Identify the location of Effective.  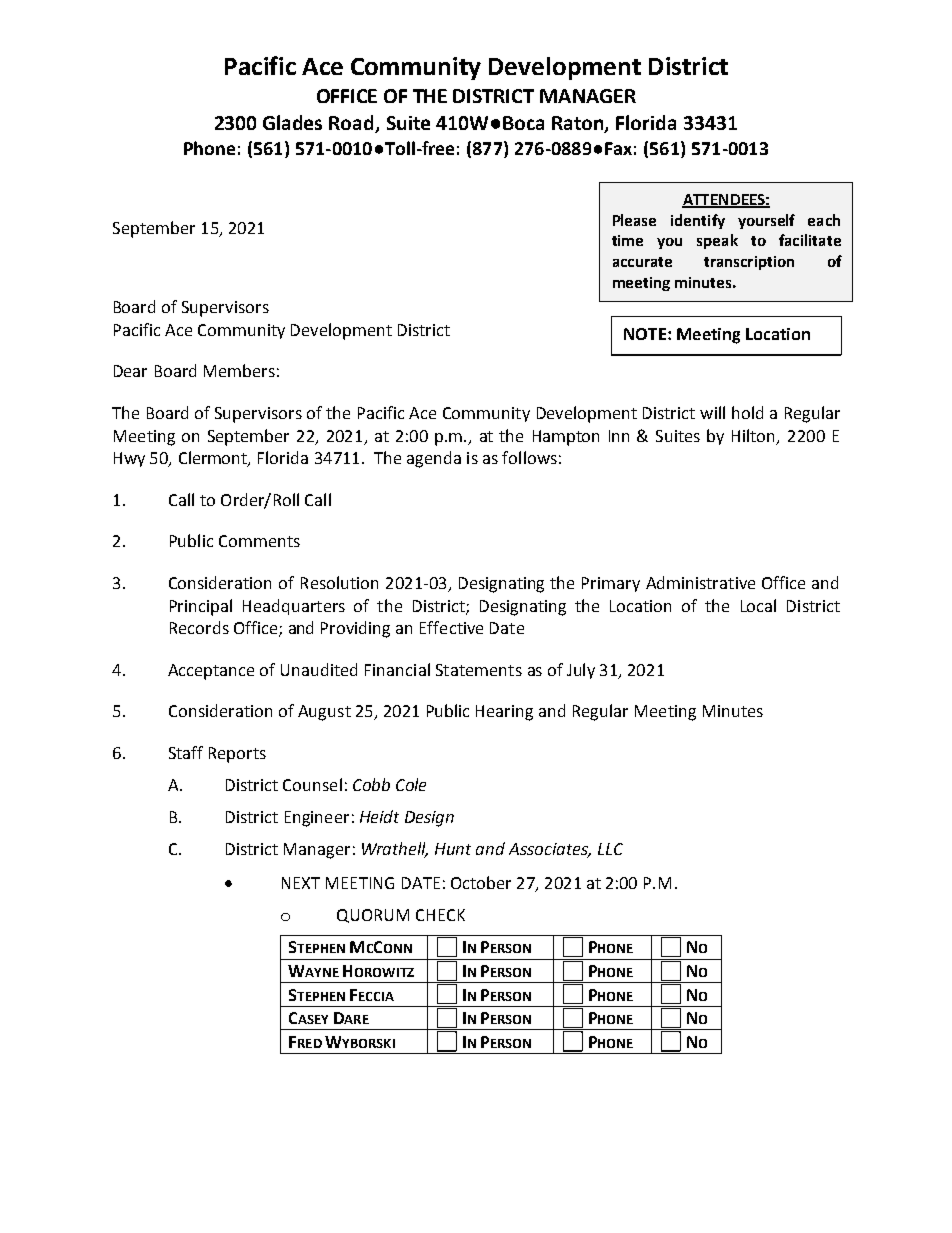
(451, 627).
